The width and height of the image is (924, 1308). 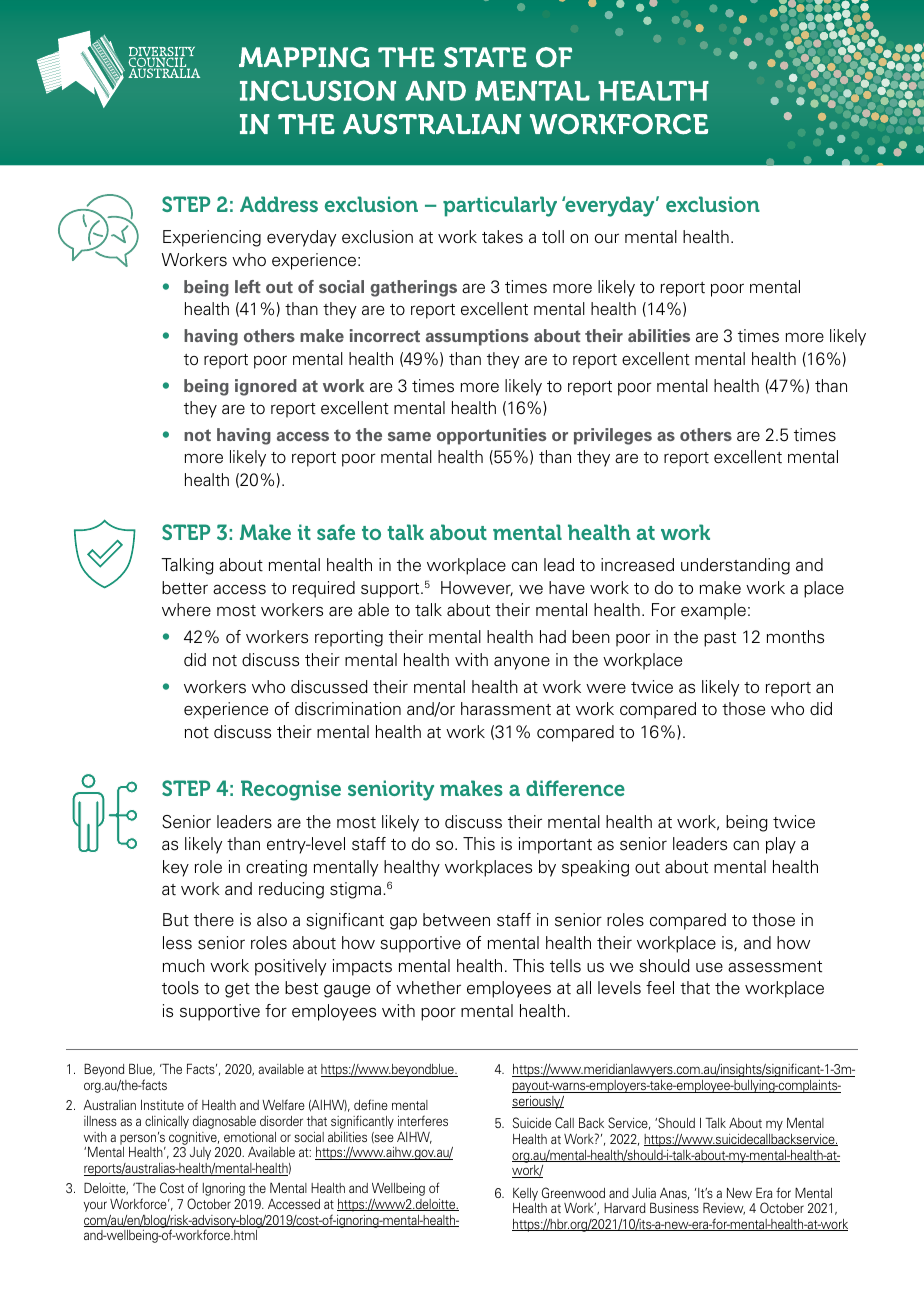 I want to click on harassment, so click(x=506, y=709).
